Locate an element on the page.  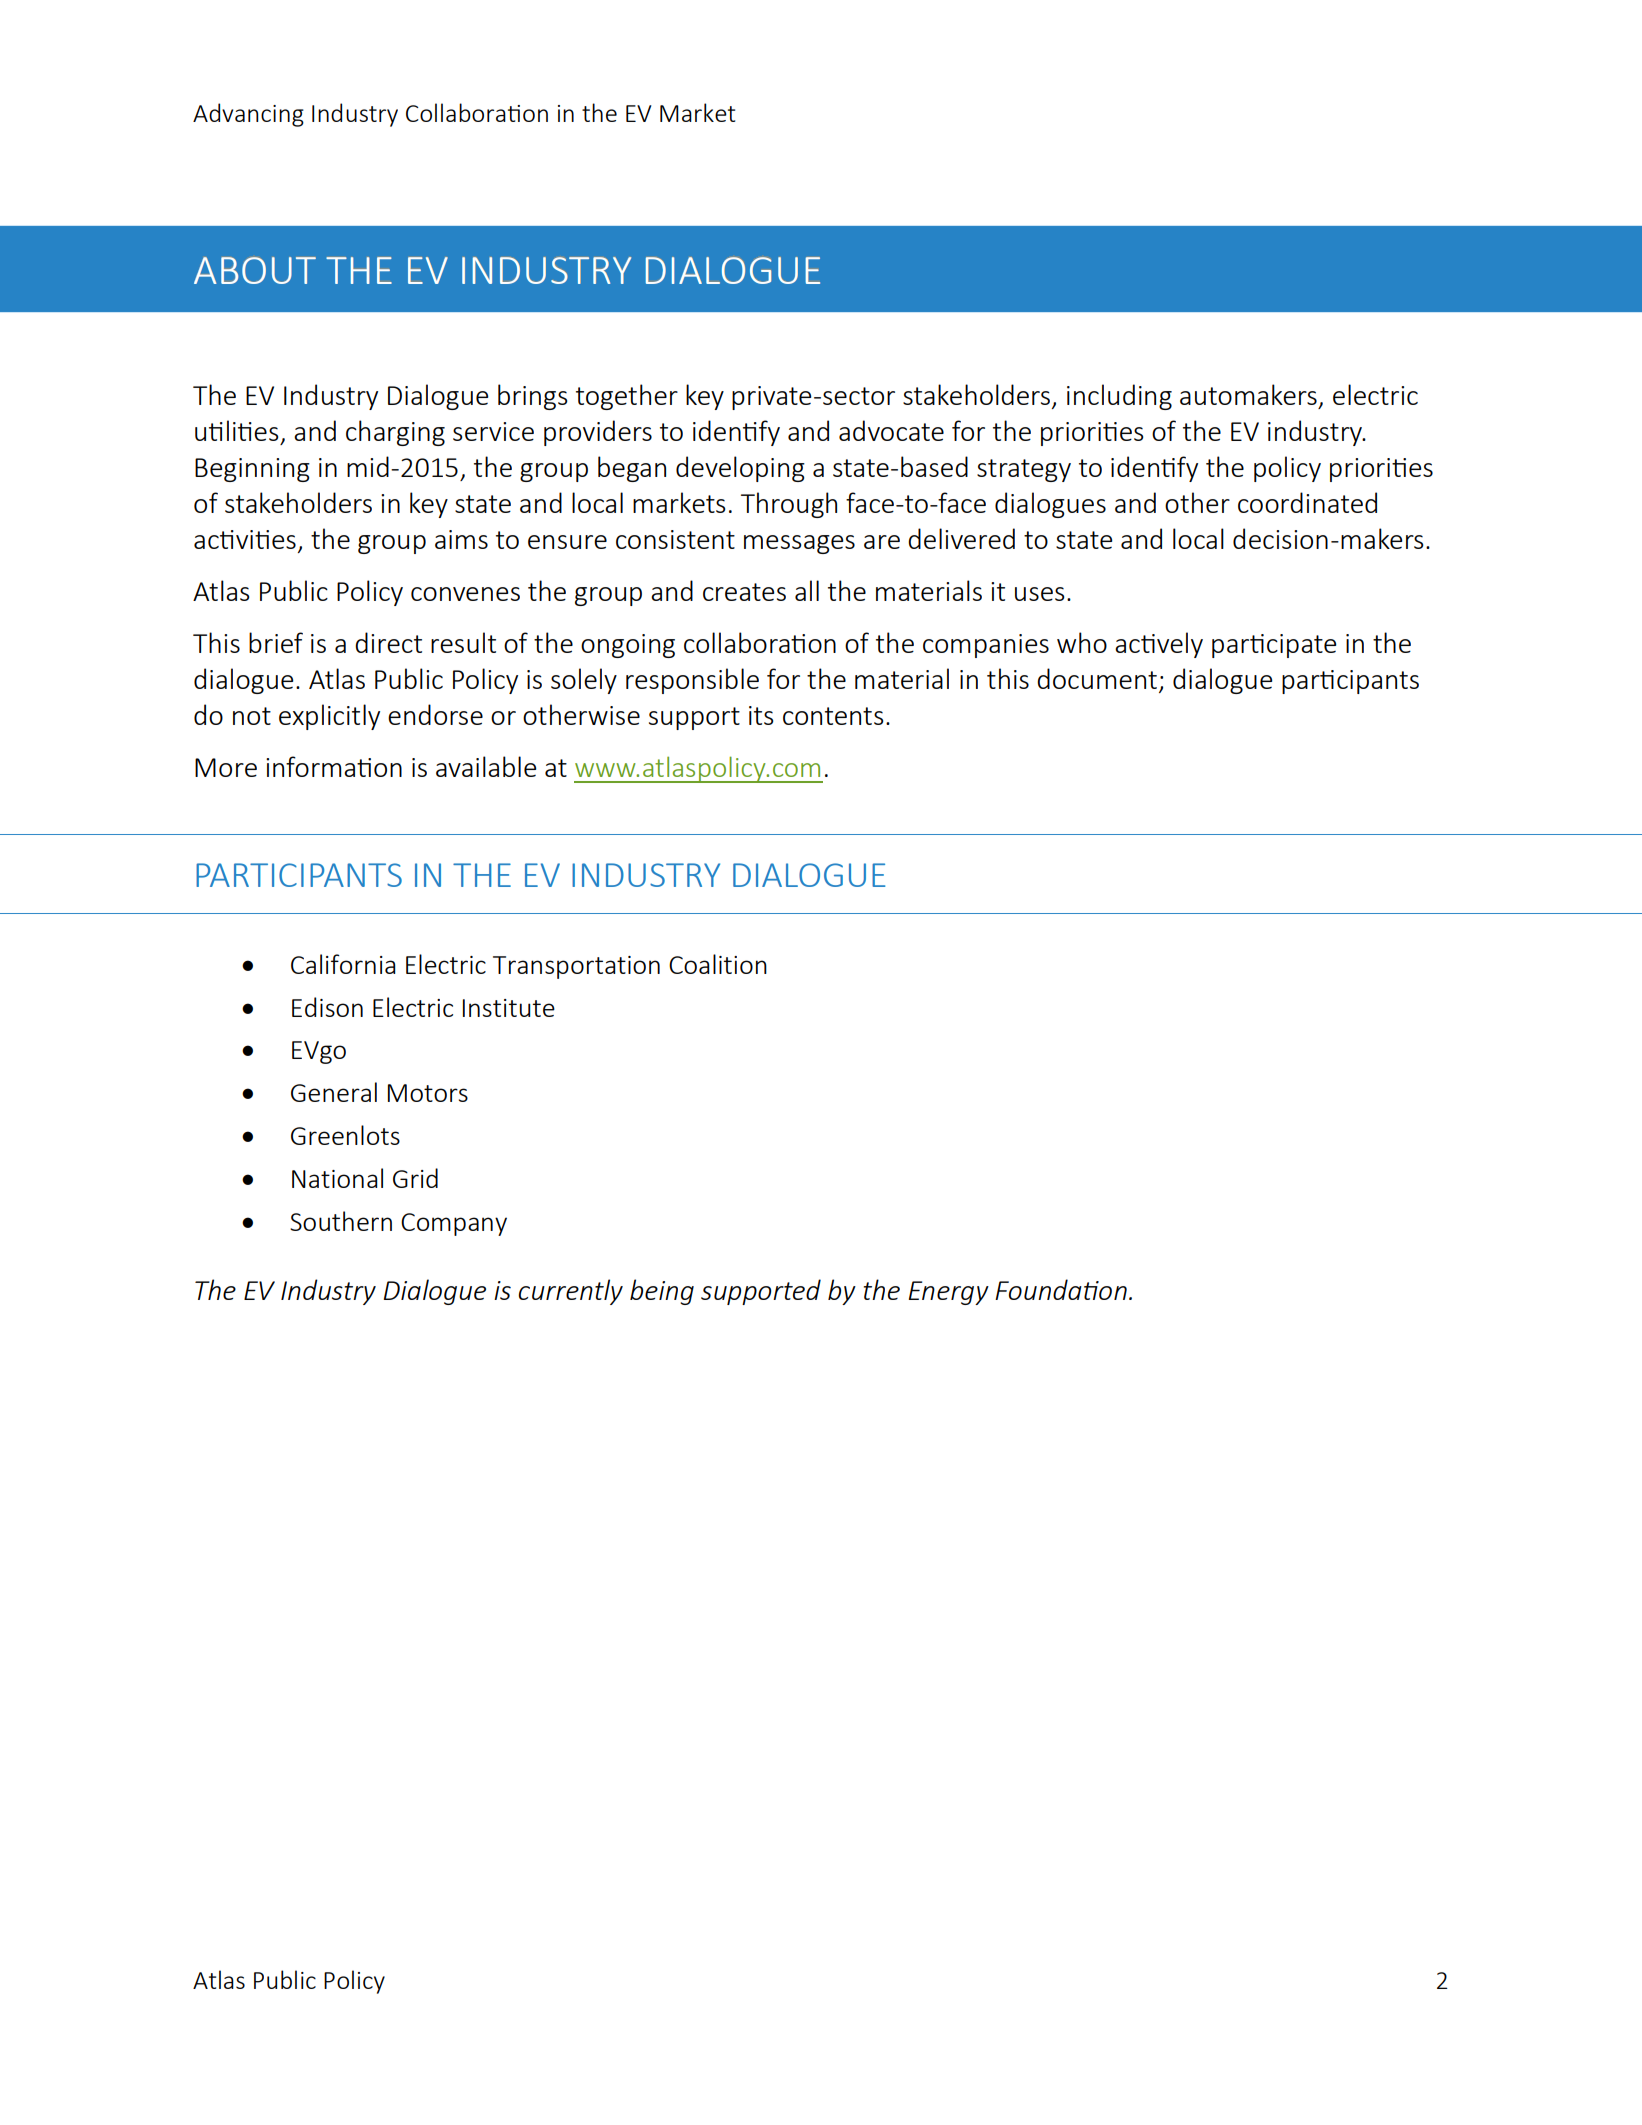
Through is located at coordinates (789, 505).
